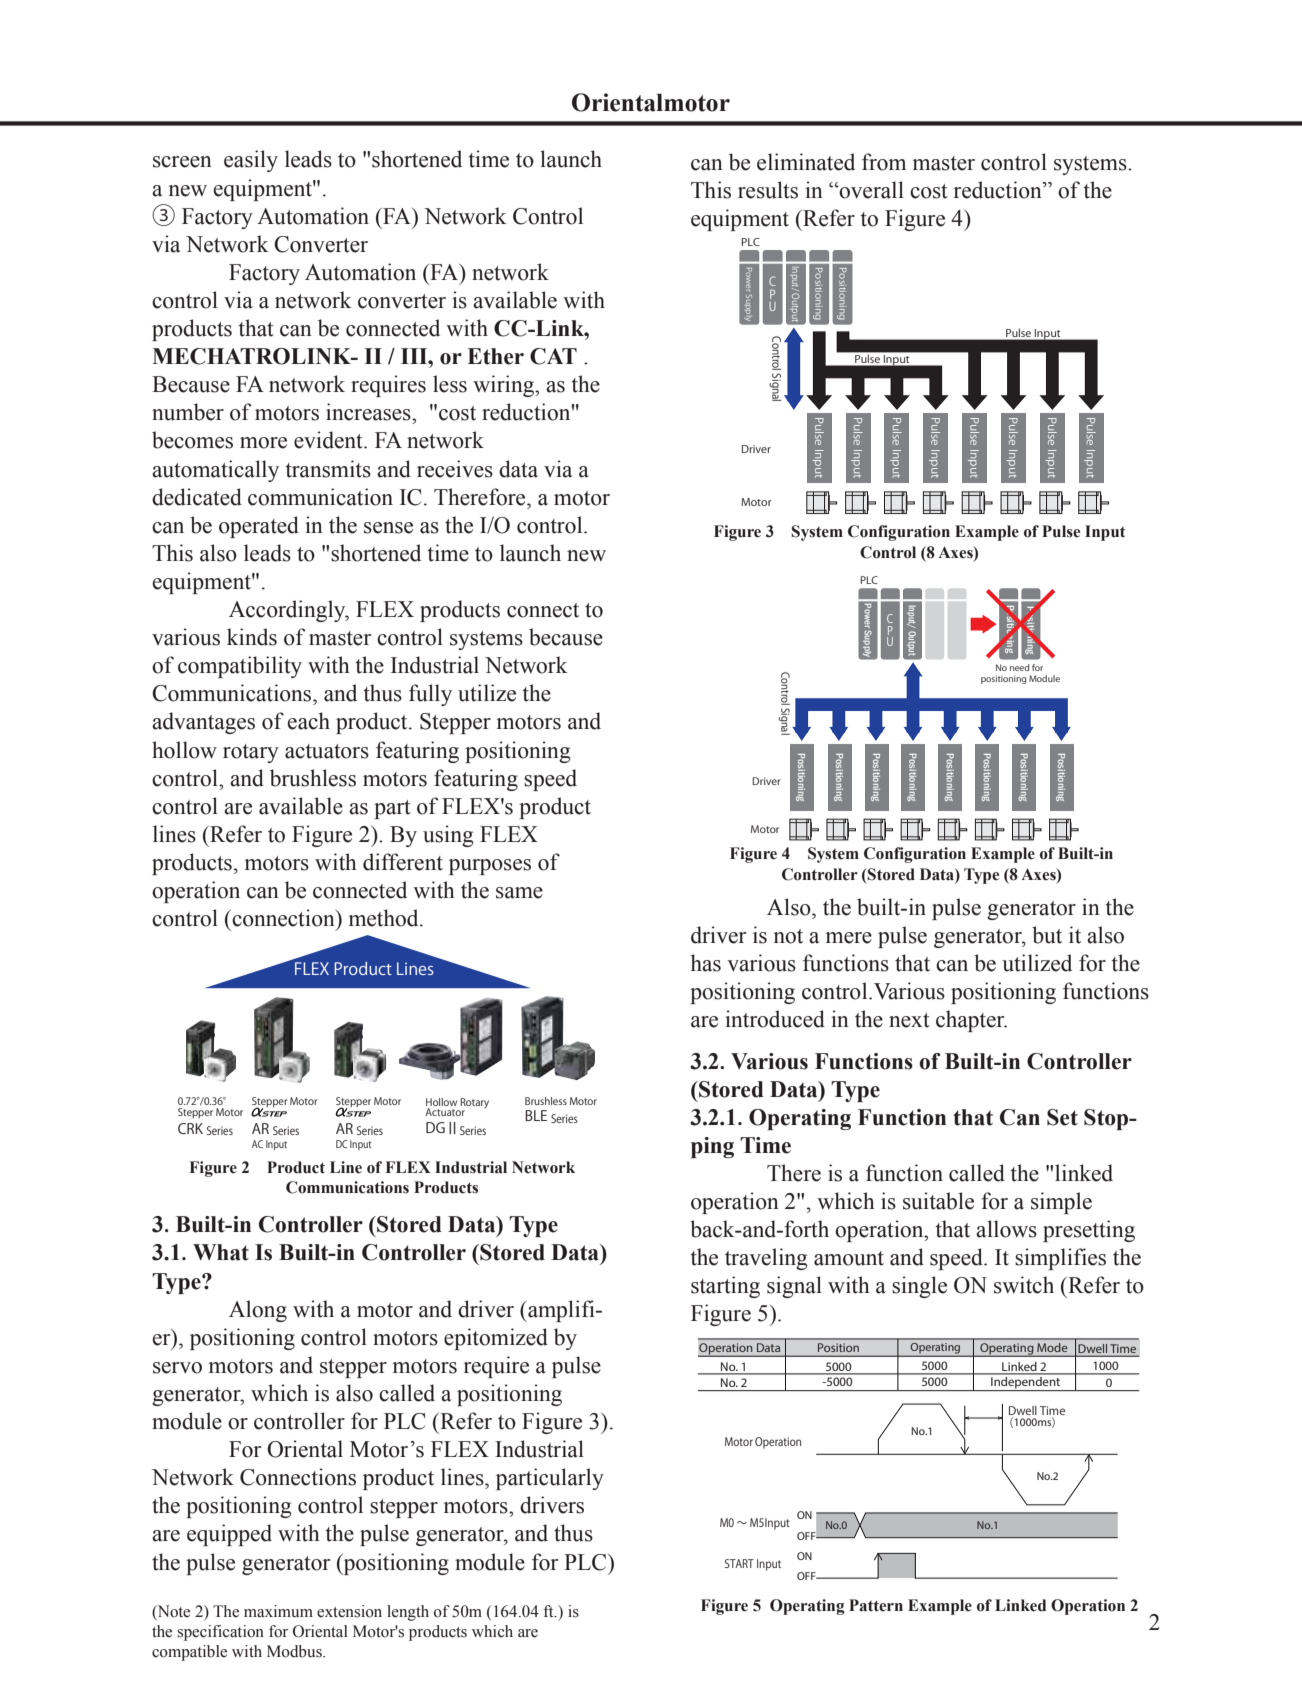 Image resolution: width=1302 pixels, height=1686 pixels. What do you see at coordinates (385, 918) in the page?
I see `method` at bounding box center [385, 918].
